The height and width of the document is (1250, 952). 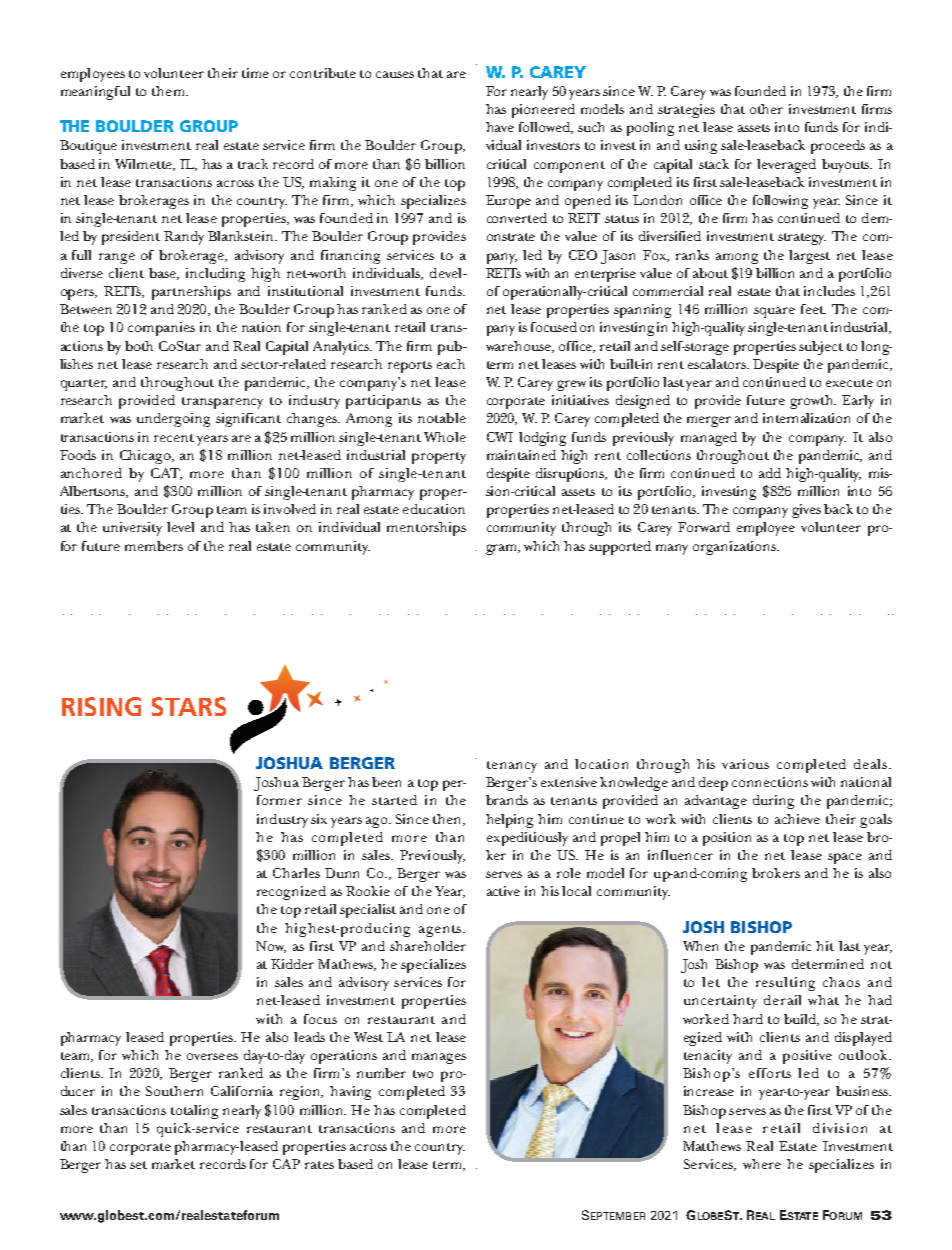 What do you see at coordinates (762, 1164) in the document?
I see `where` at bounding box center [762, 1164].
